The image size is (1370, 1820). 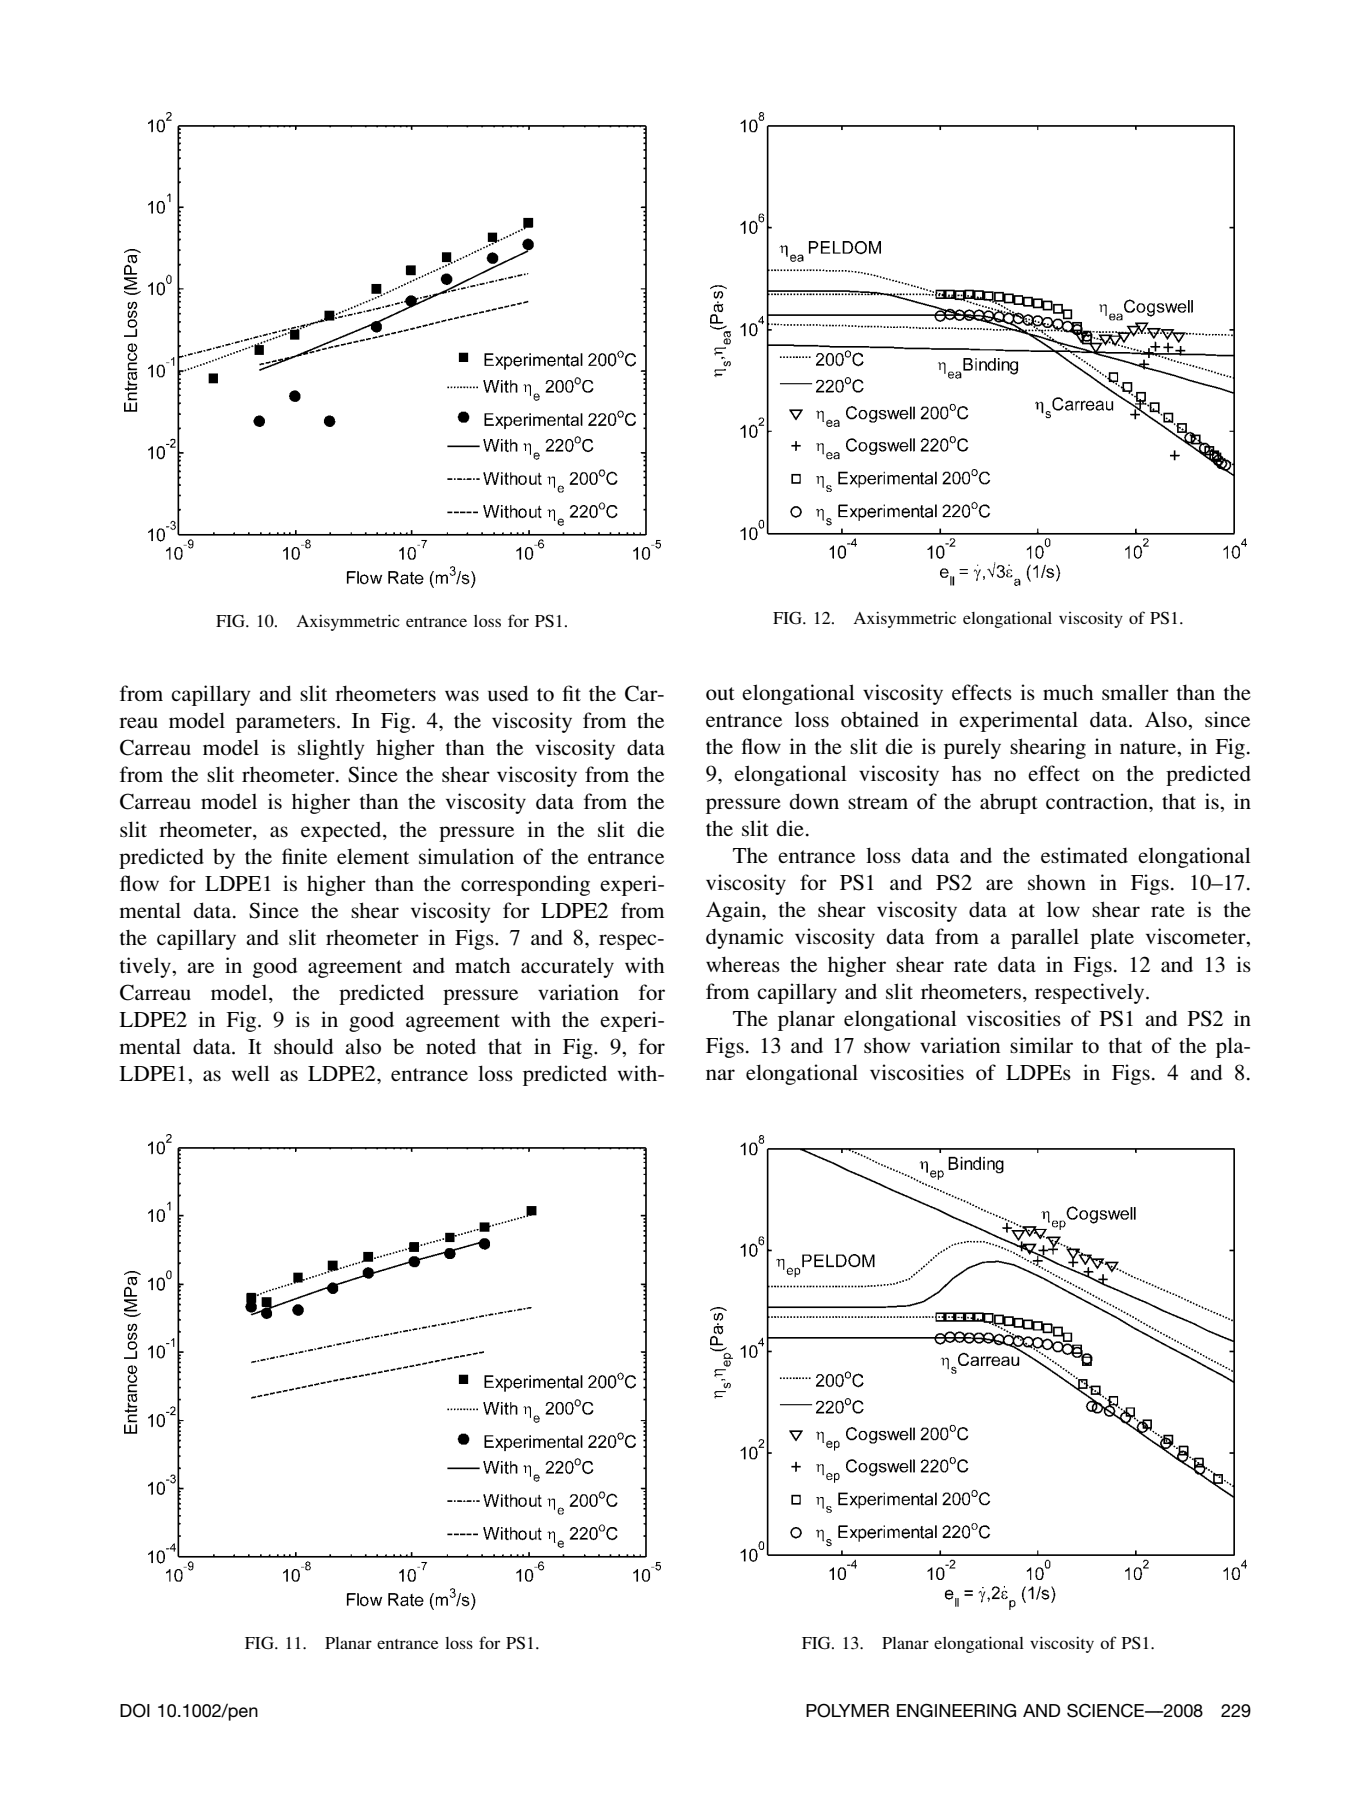 I want to click on much, so click(x=1068, y=692).
